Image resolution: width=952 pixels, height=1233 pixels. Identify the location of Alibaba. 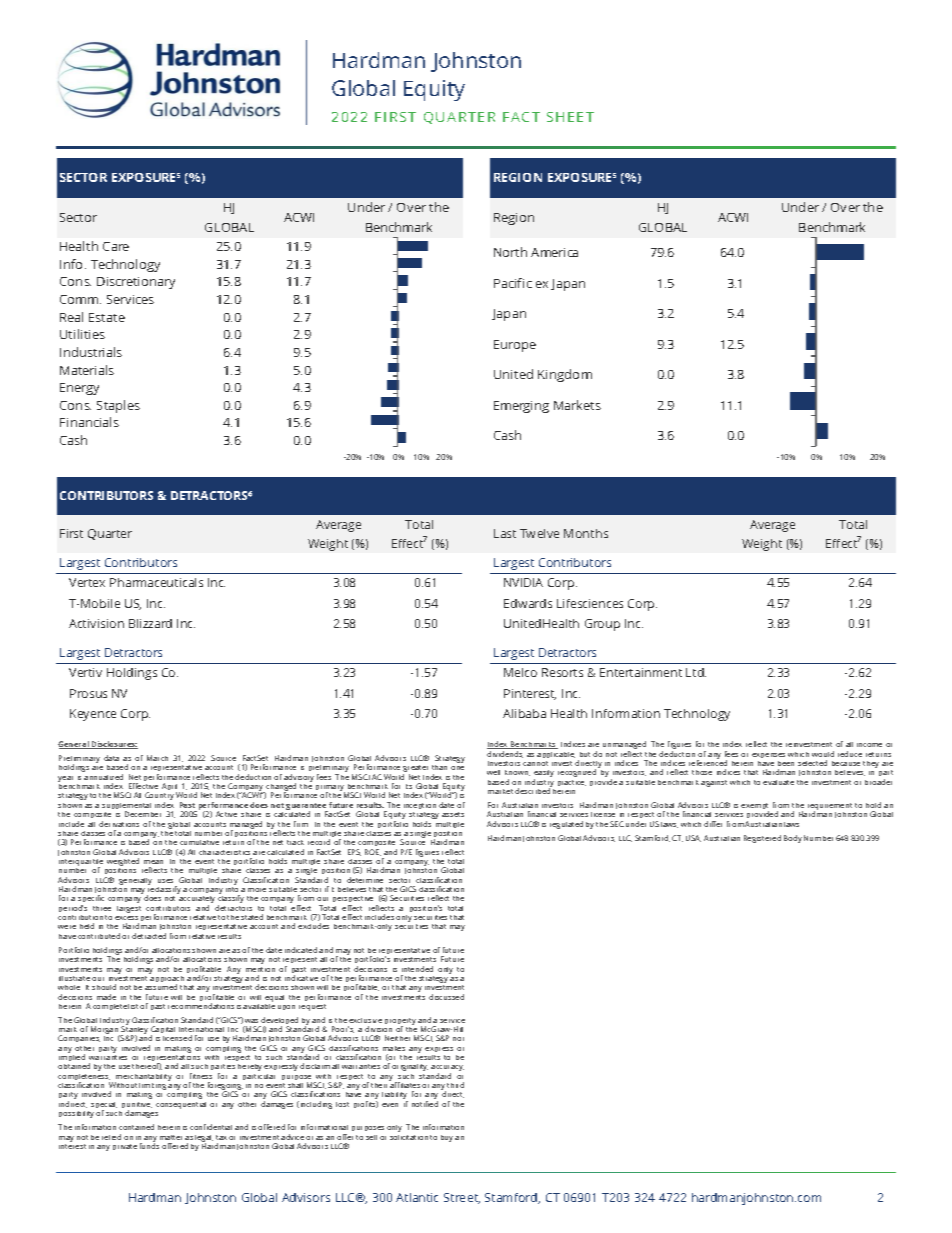
(524, 713).
